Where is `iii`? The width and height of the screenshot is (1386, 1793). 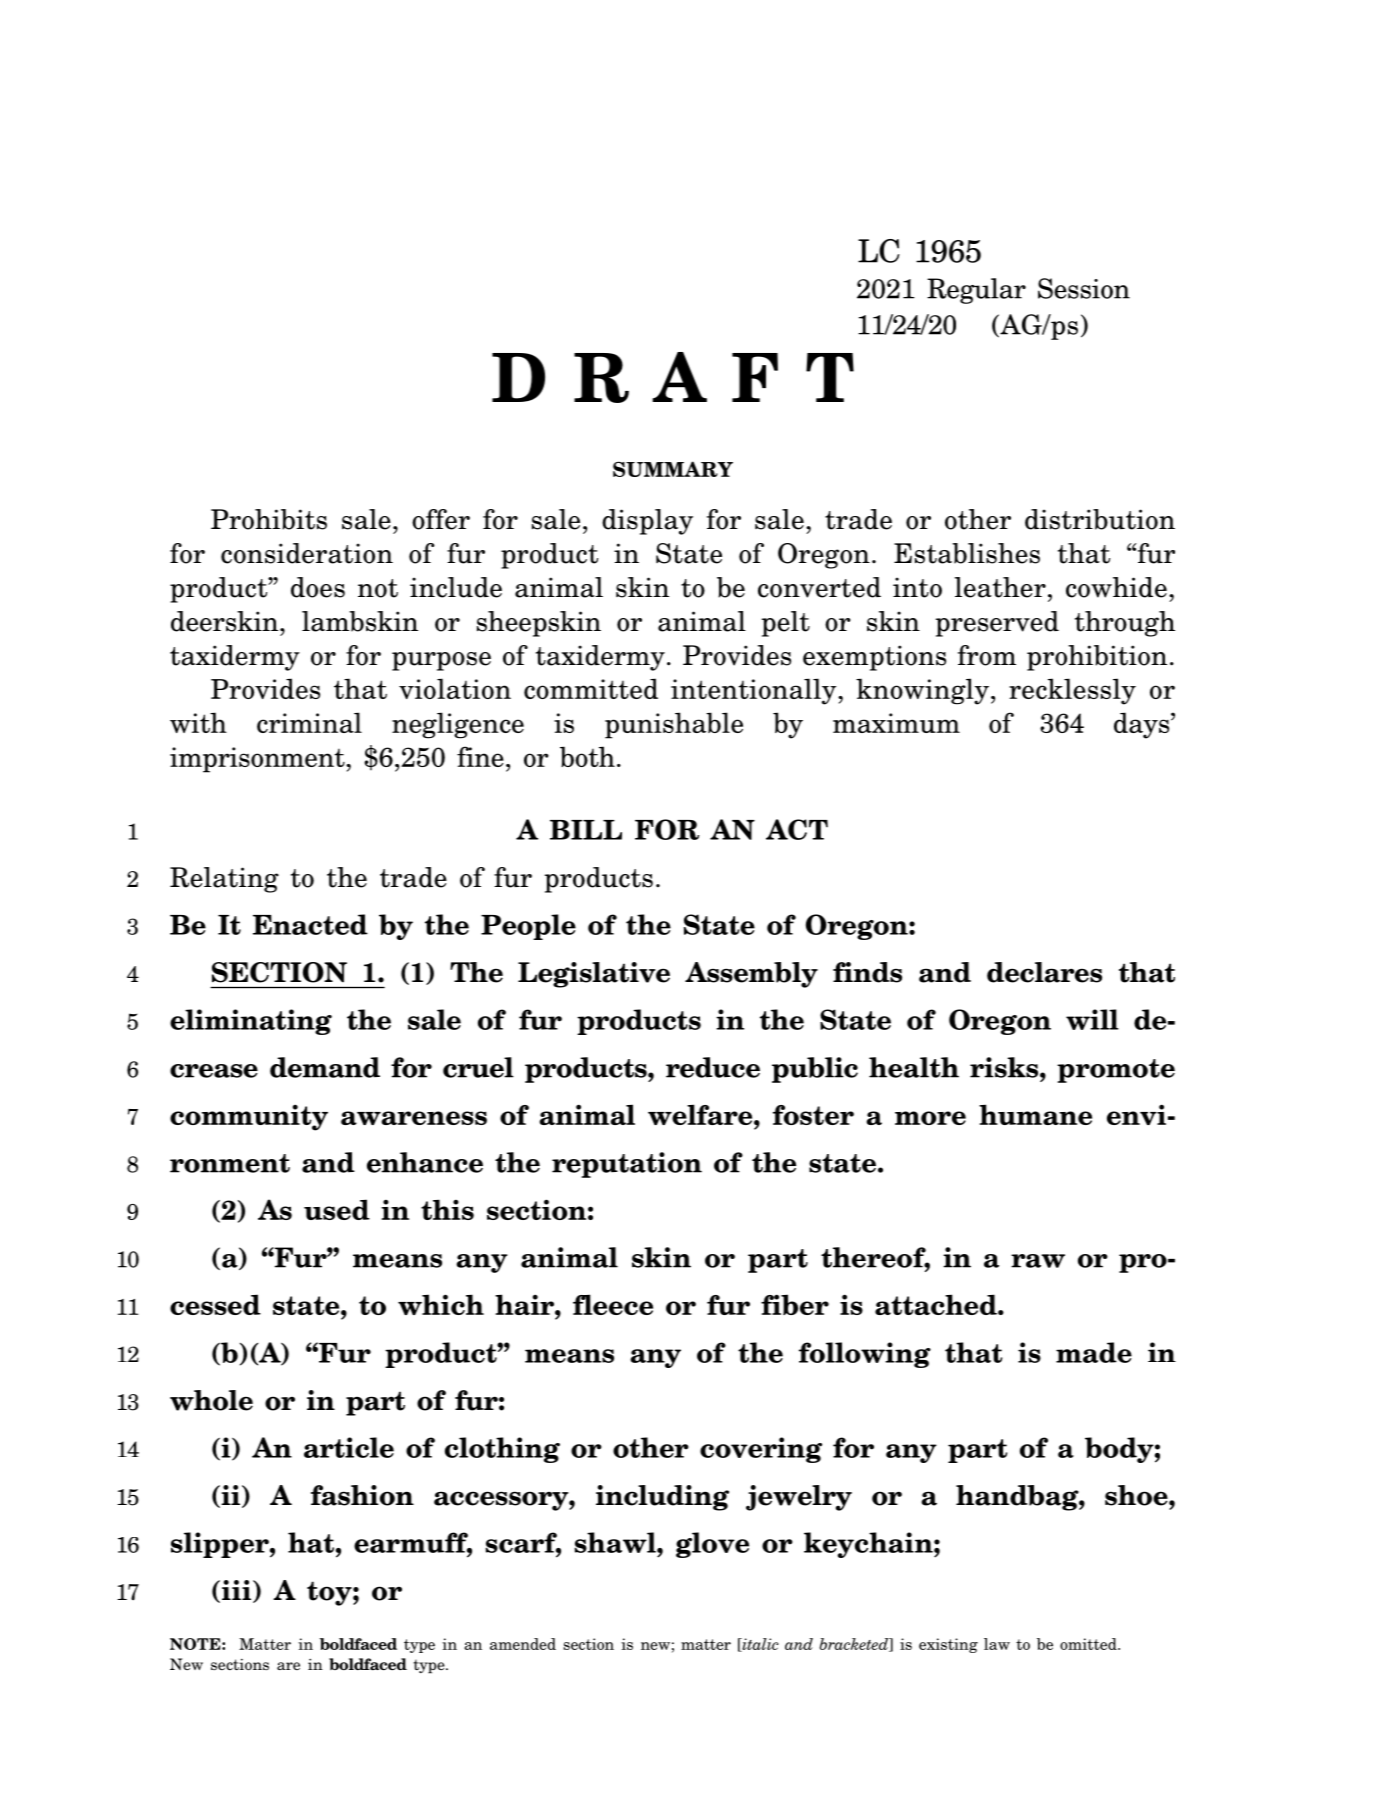 iii is located at coordinates (236, 1590).
